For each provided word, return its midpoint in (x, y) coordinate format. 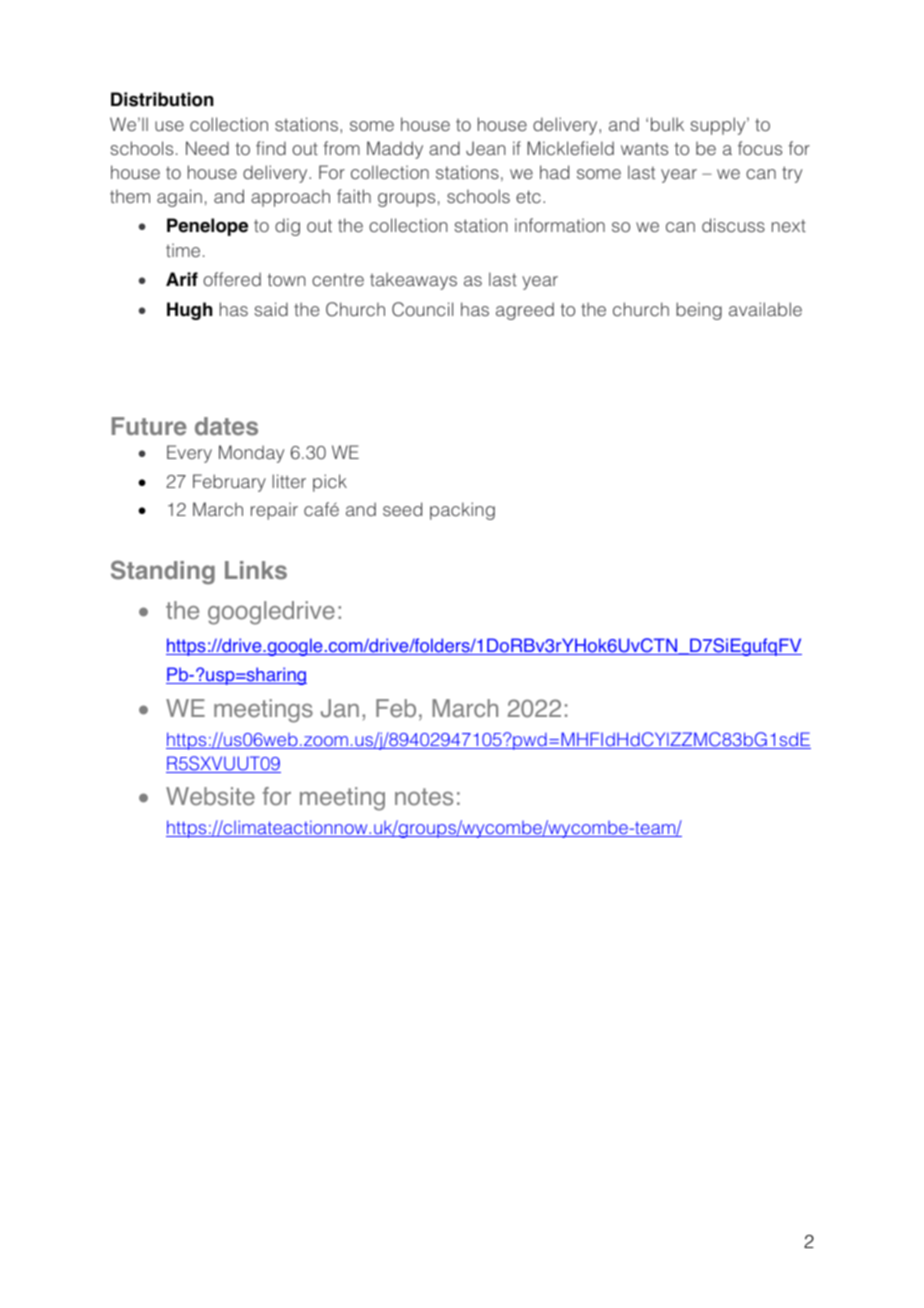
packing (462, 511)
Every (189, 454)
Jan (340, 708)
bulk (667, 124)
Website (210, 796)
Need (207, 148)
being (699, 311)
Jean (485, 148)
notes (424, 797)
